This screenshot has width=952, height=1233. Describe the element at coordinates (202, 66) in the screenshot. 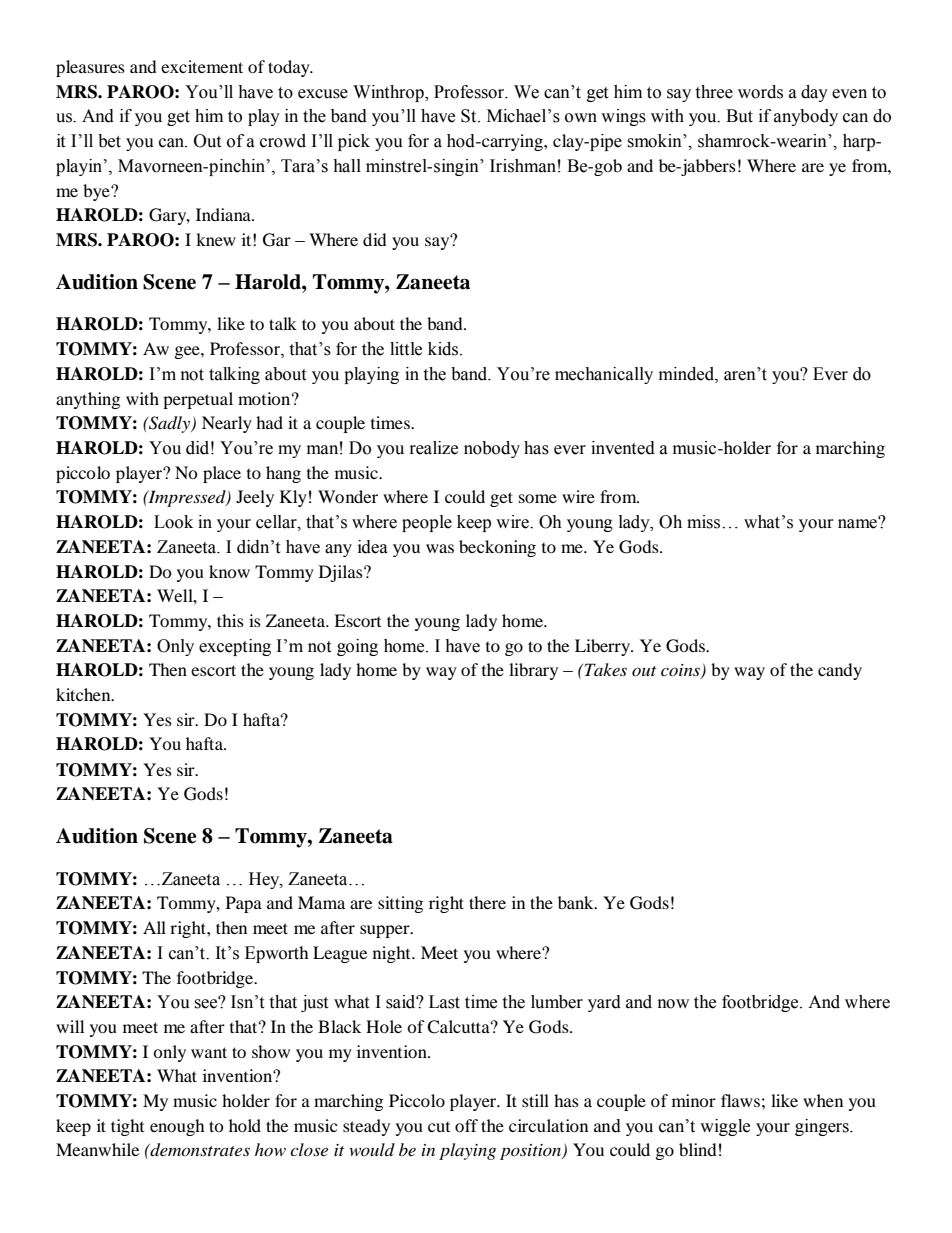

I see `excitement` at that location.
